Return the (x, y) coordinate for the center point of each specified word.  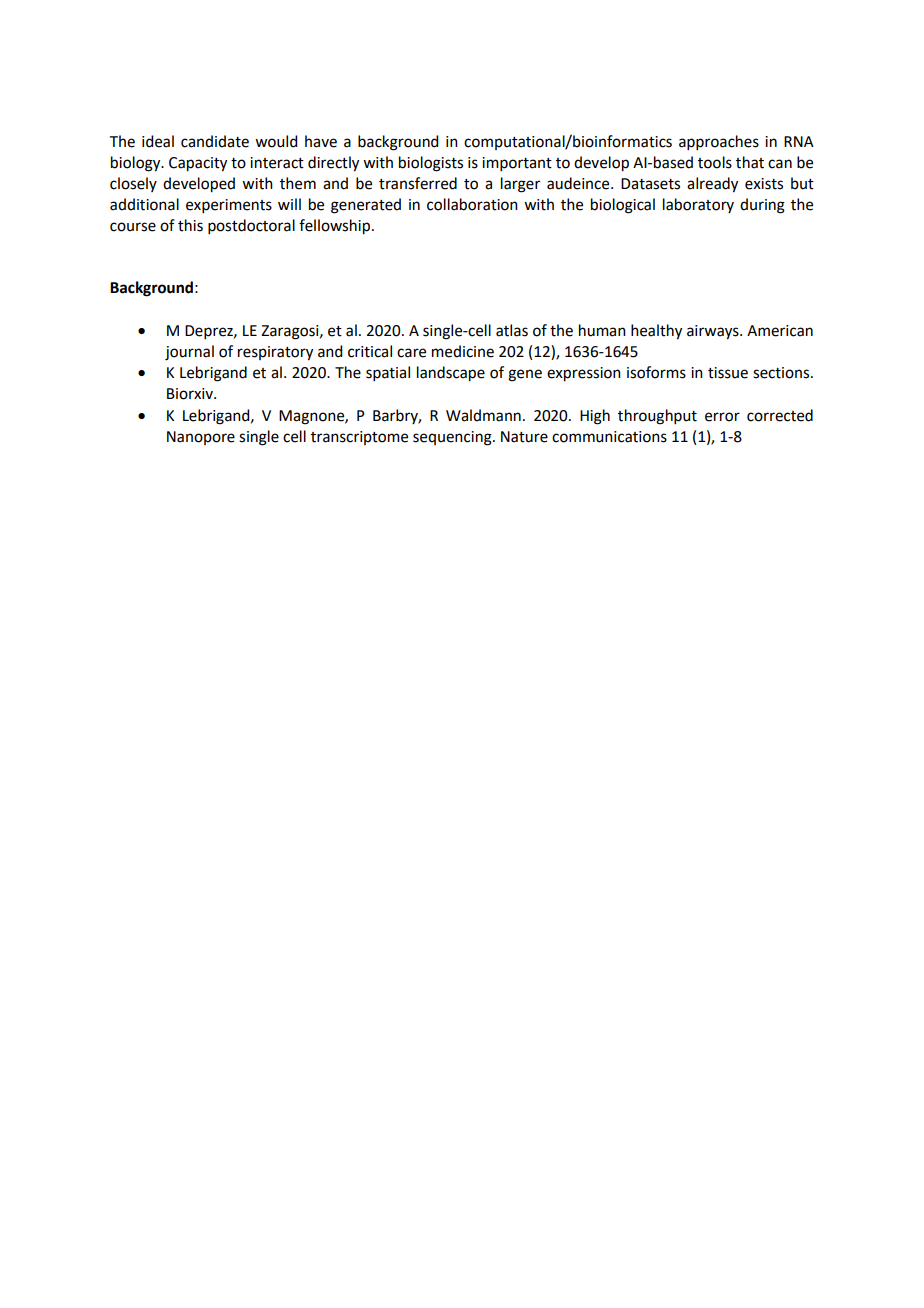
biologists (431, 164)
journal (189, 353)
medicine (463, 351)
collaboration (472, 204)
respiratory (275, 353)
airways (714, 332)
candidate (215, 141)
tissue (728, 373)
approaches (719, 142)
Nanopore (201, 438)
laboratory (698, 205)
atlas (512, 330)
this (190, 225)
